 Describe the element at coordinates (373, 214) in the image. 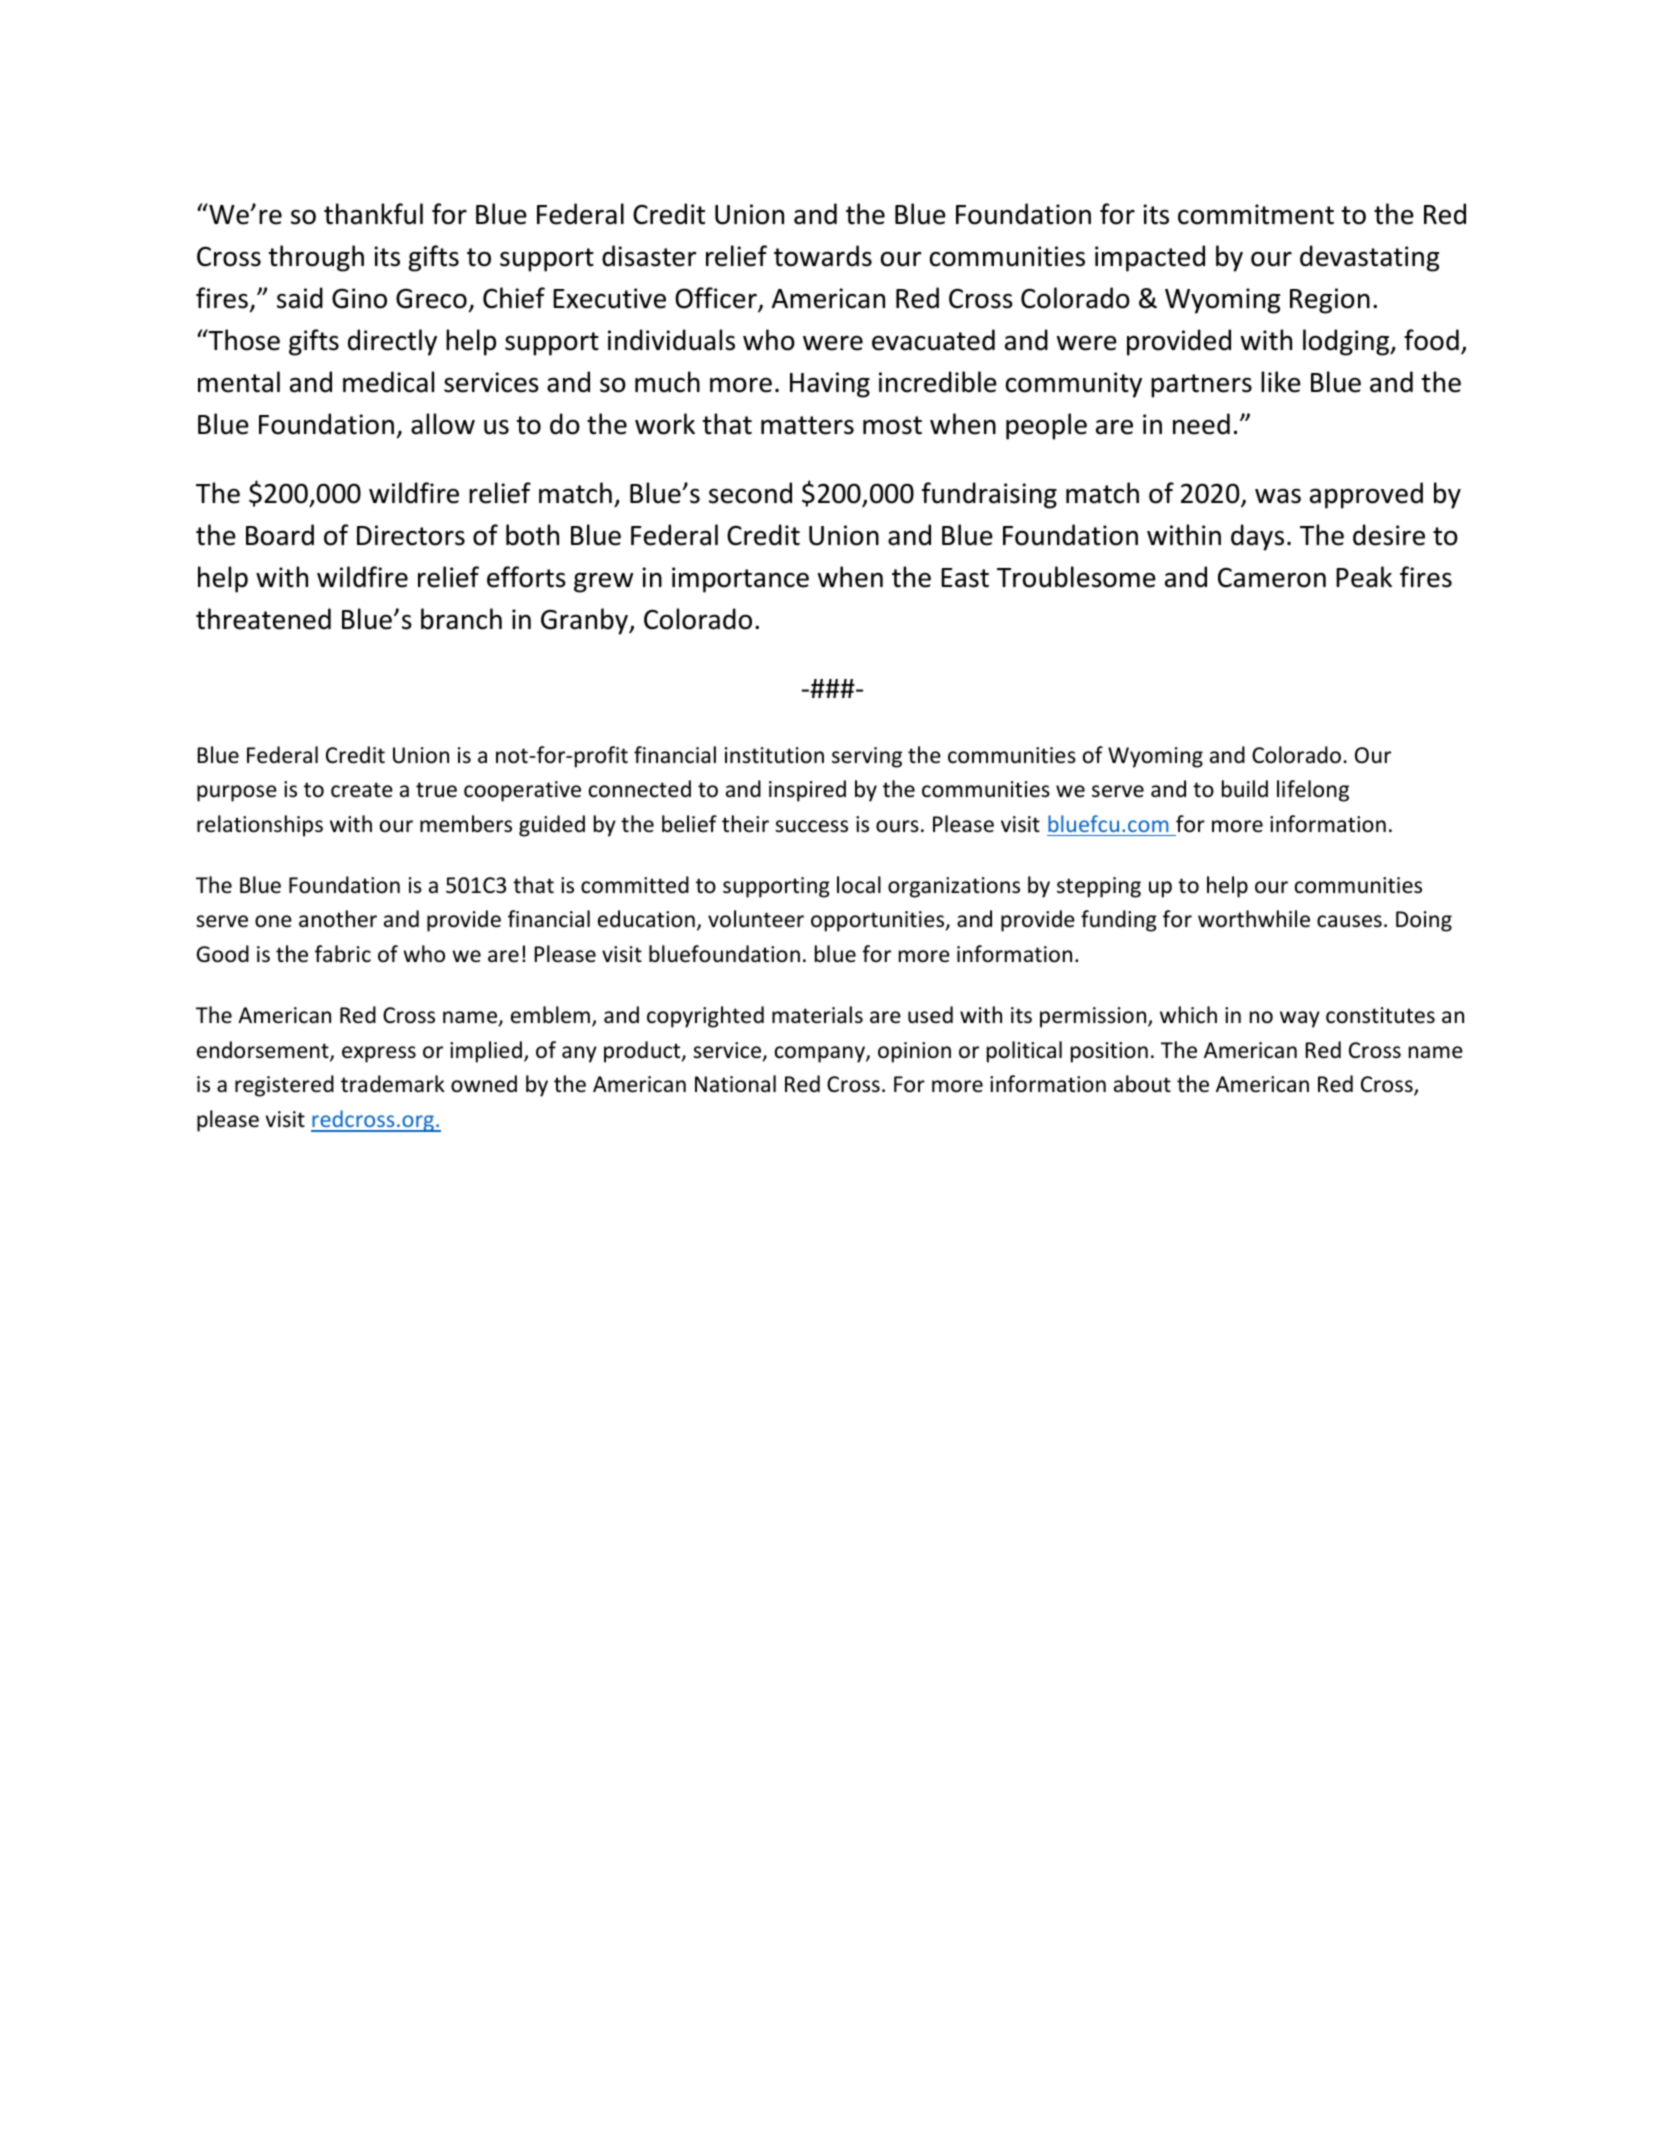

I see `thankful` at that location.
